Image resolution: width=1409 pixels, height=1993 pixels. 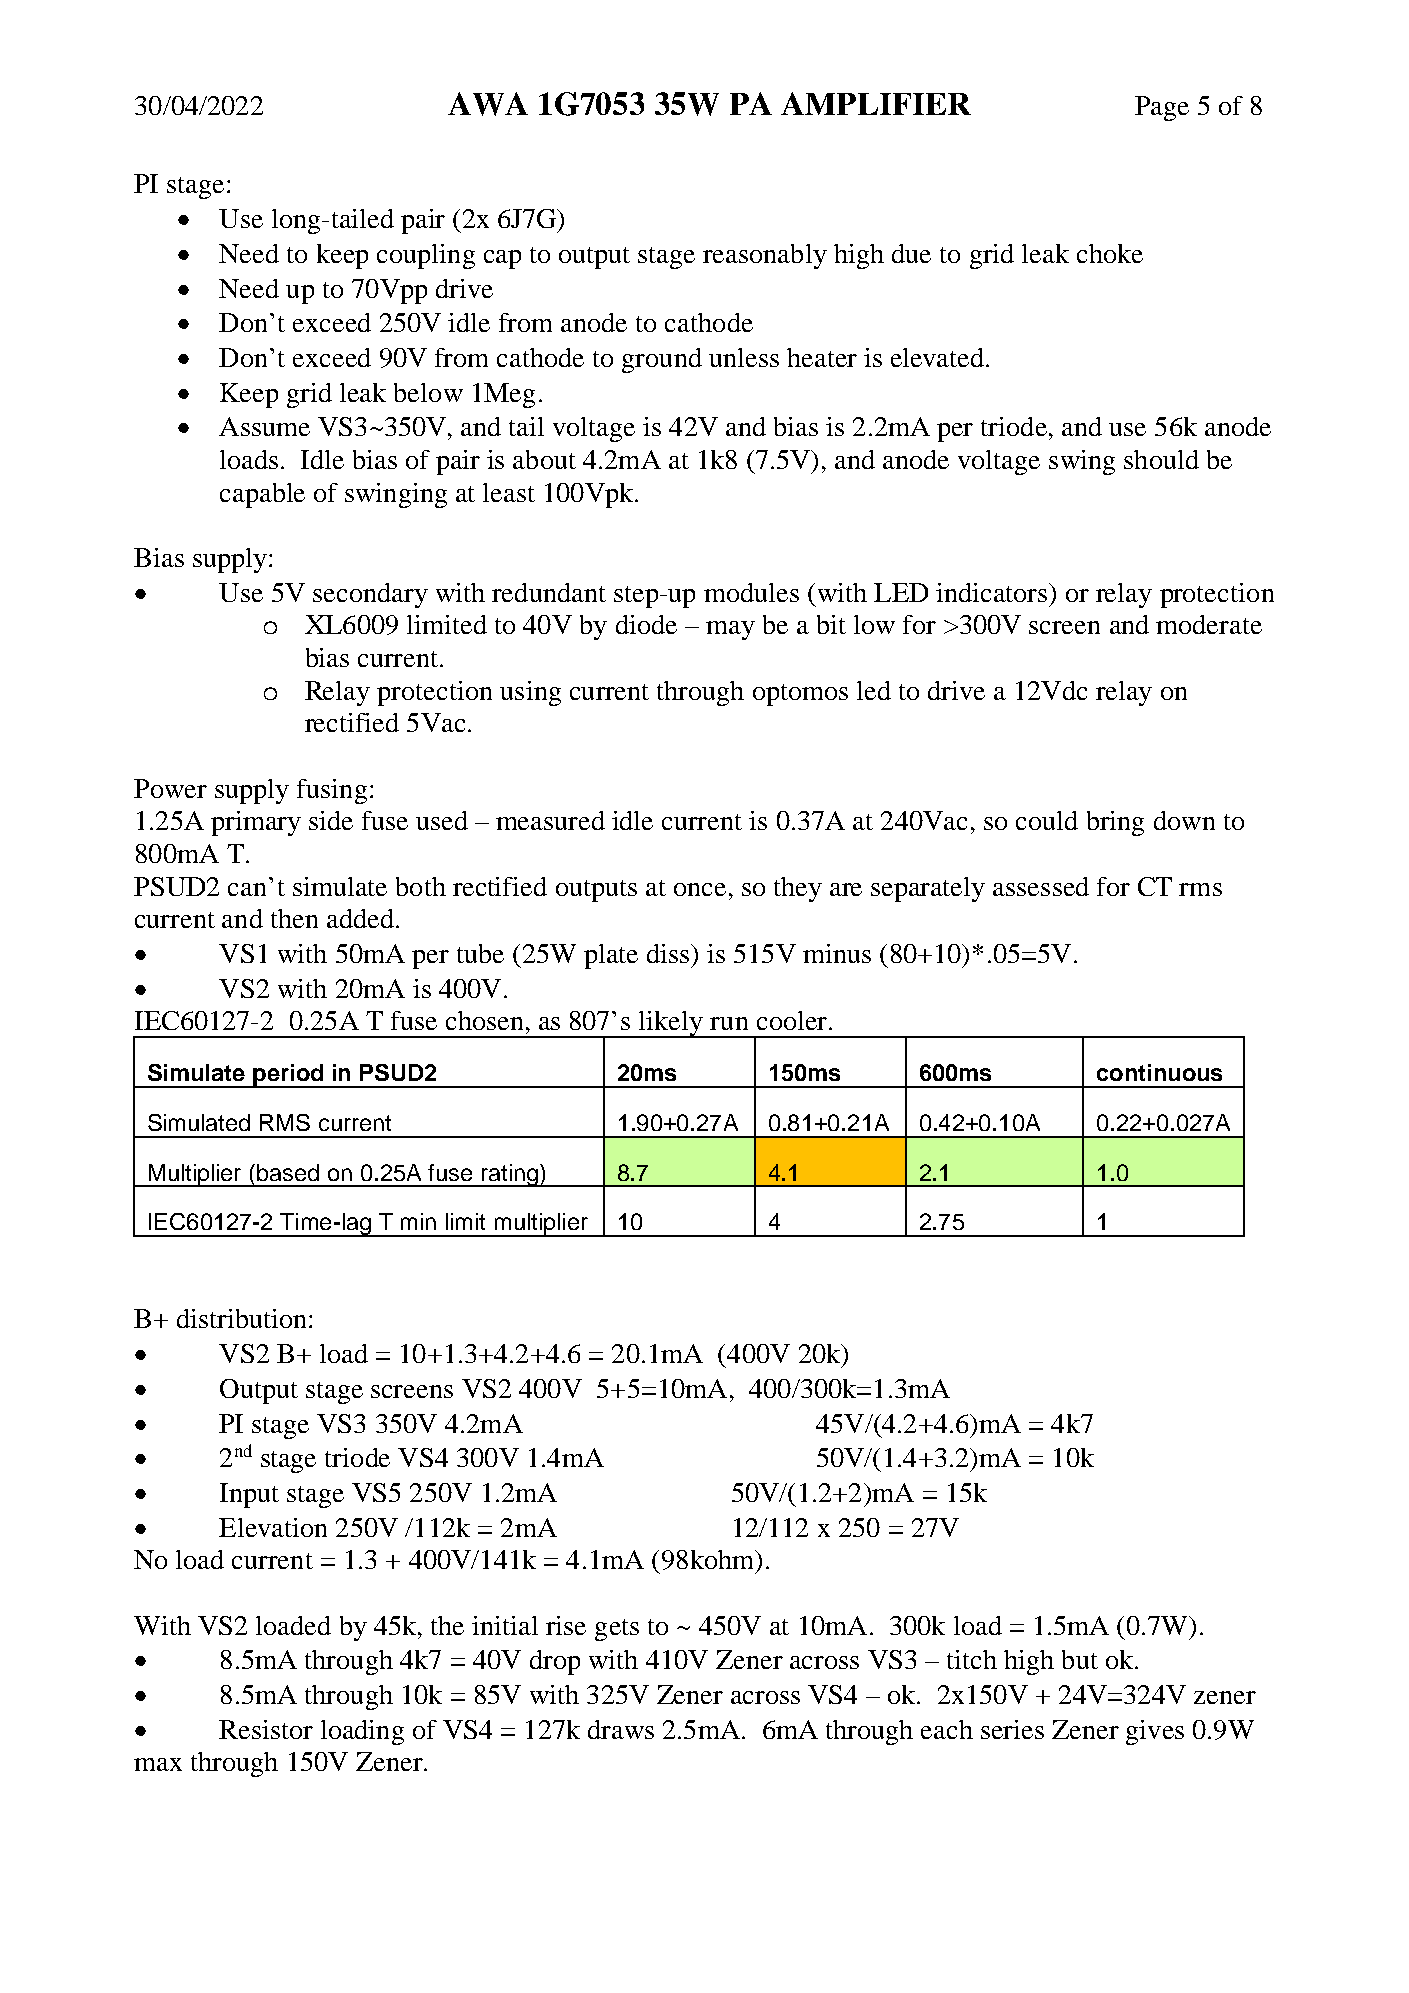 I want to click on draws, so click(x=621, y=1729).
